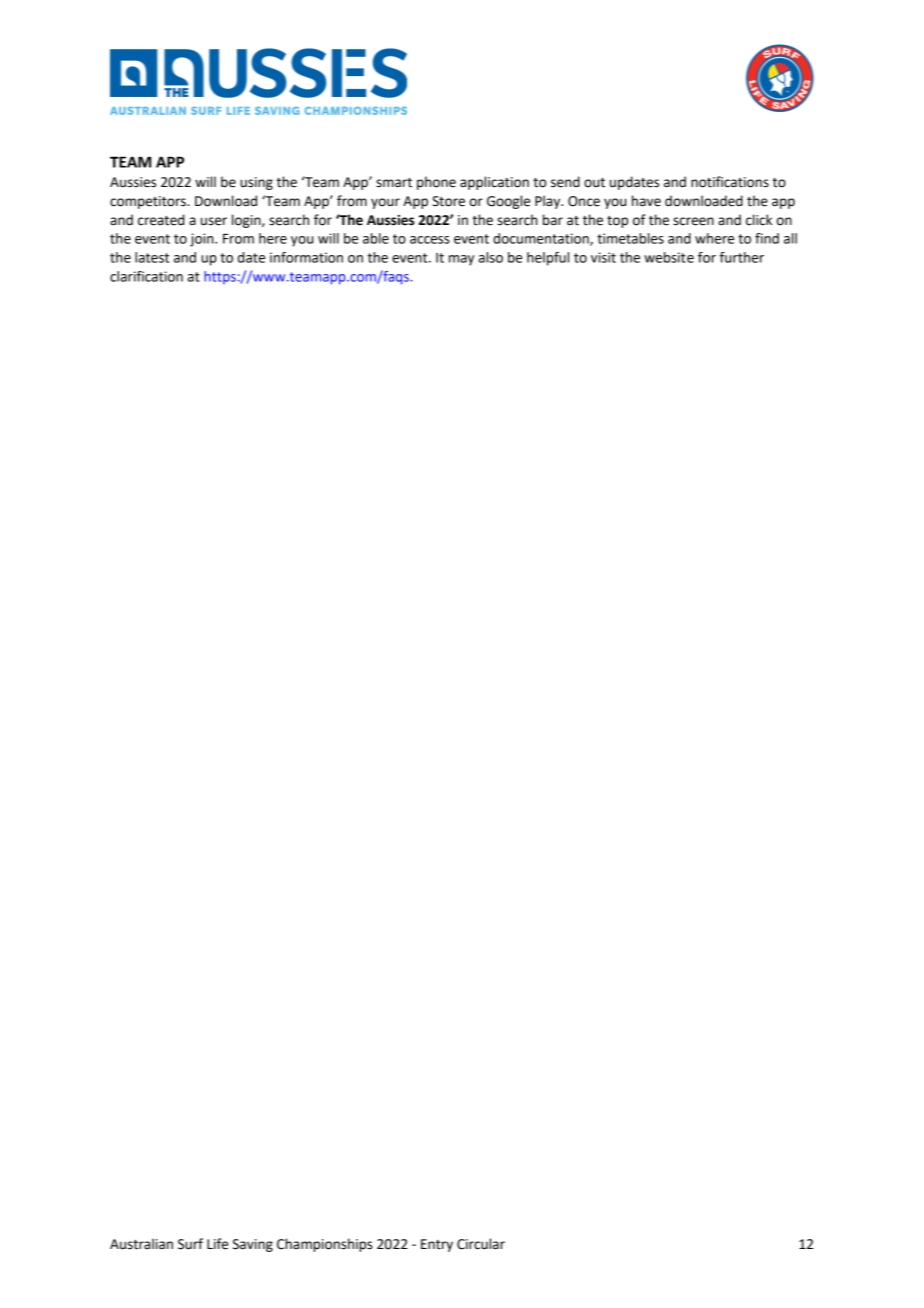 This screenshot has width=924, height=1308. What do you see at coordinates (217, 1244) in the screenshot?
I see `Life` at bounding box center [217, 1244].
